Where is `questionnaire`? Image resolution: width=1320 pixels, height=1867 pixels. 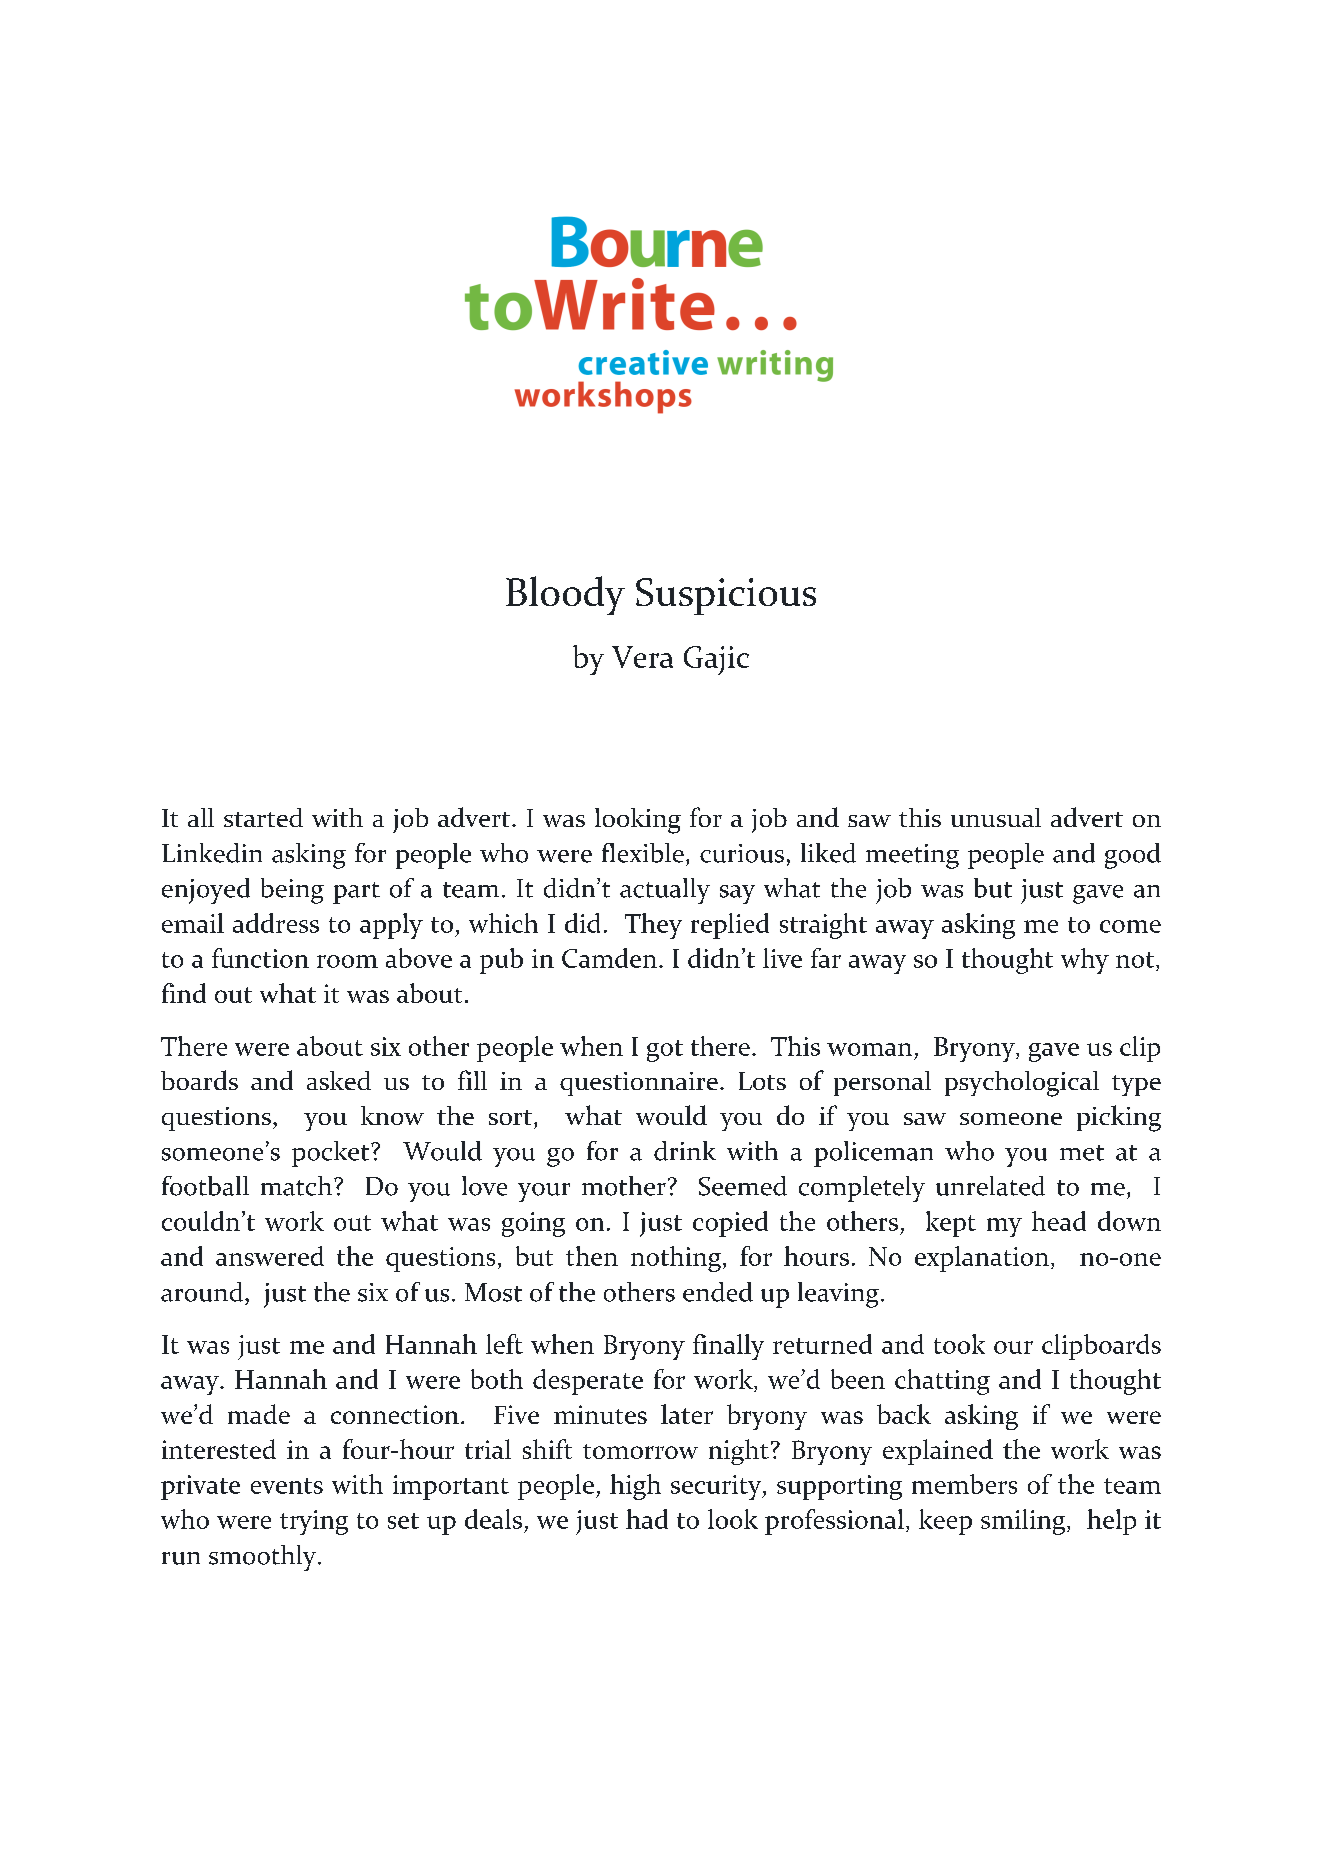
questionnaire is located at coordinates (639, 1084).
